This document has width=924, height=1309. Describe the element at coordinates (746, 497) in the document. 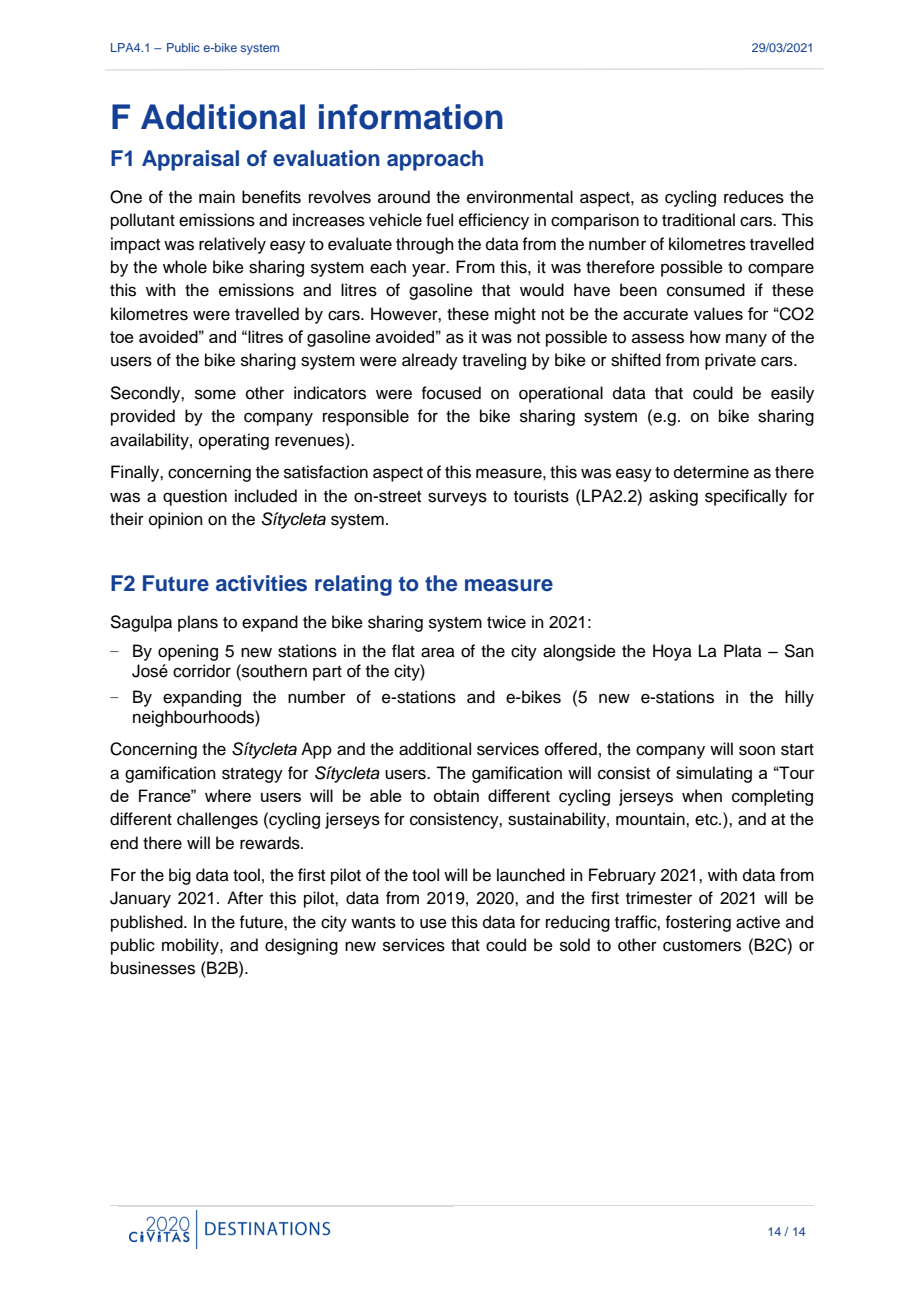

I see `specifically` at that location.
